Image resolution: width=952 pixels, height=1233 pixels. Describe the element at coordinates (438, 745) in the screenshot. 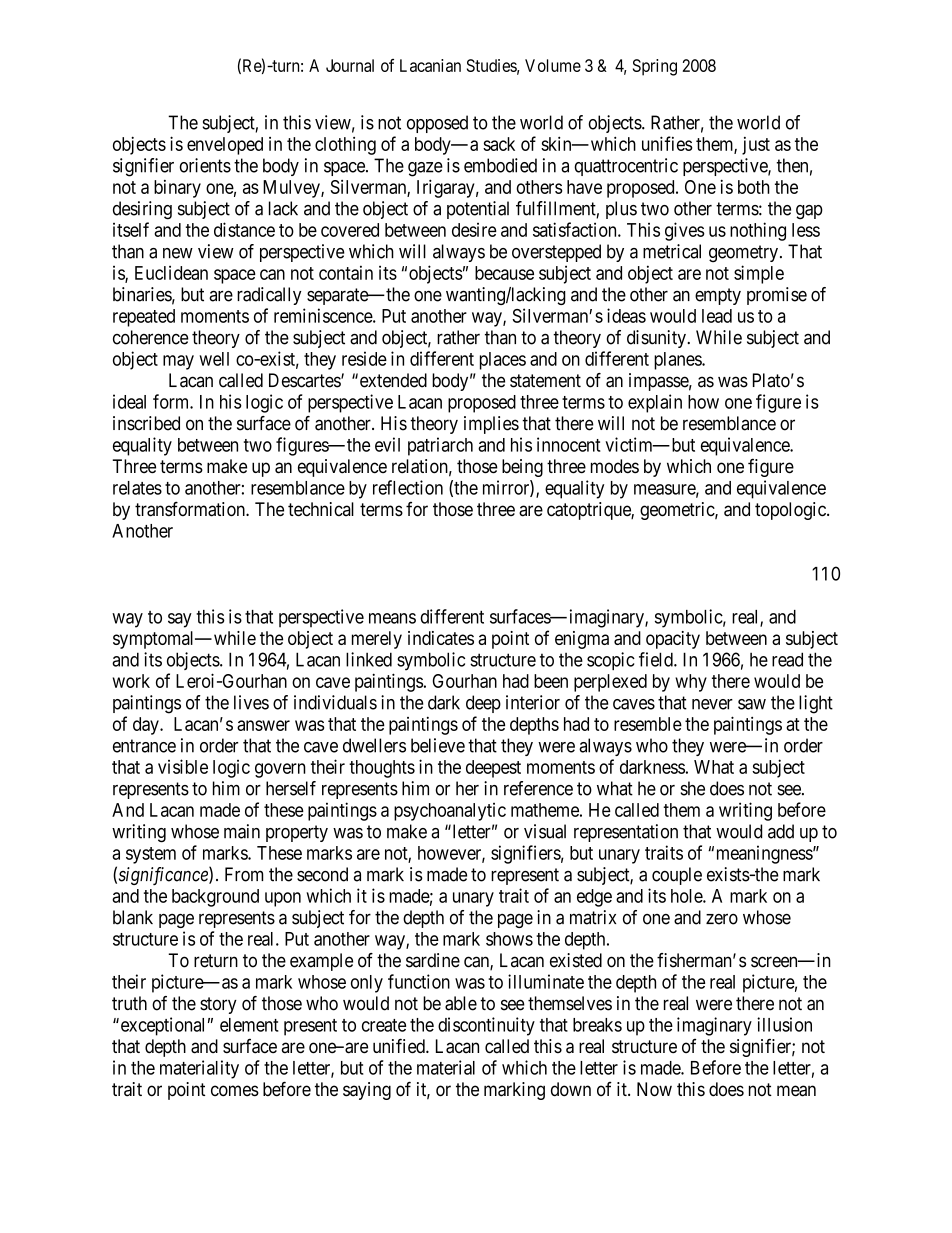

I see `believe` at that location.
